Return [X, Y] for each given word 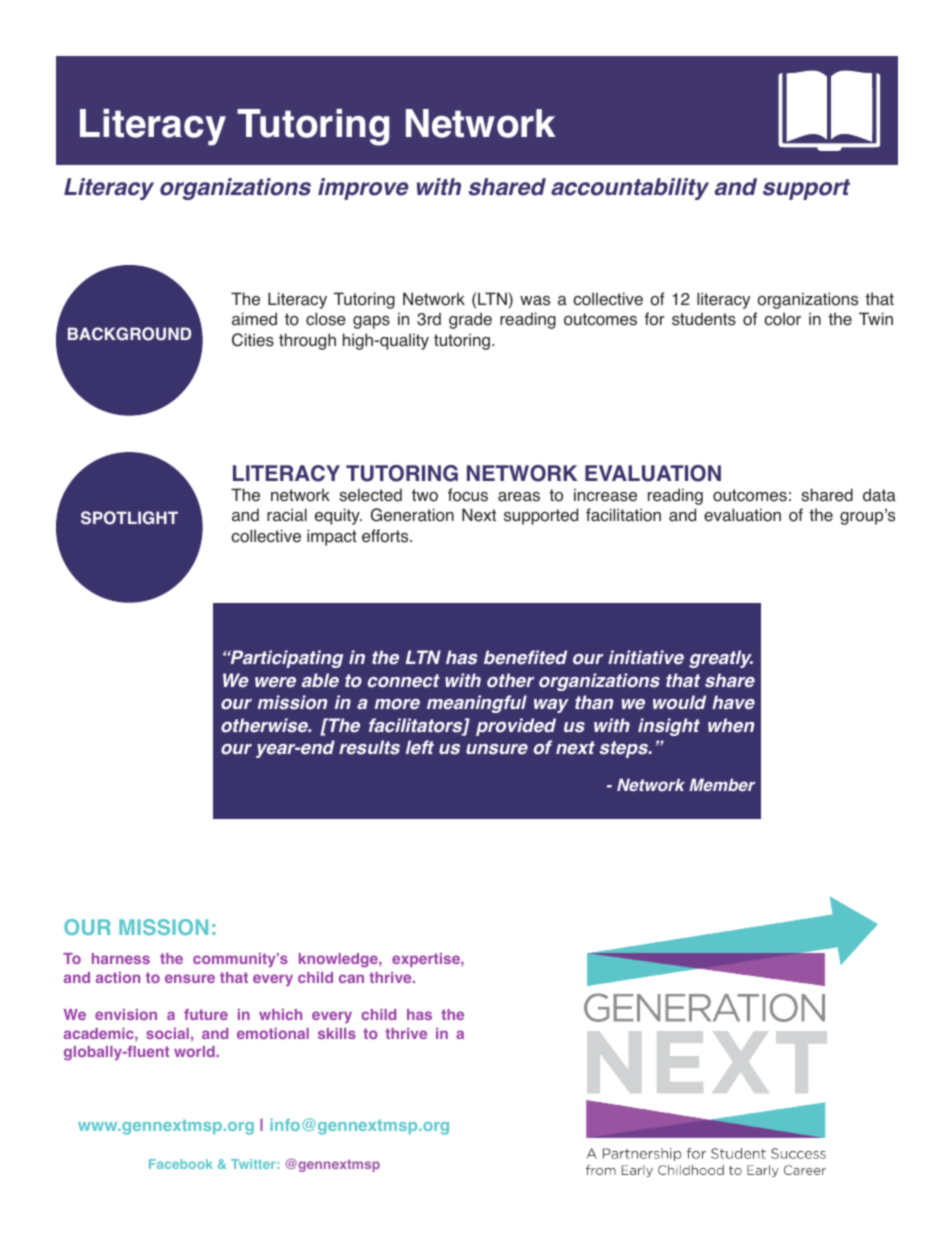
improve [363, 189]
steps [625, 749]
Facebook [181, 1164]
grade [470, 320]
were [275, 682]
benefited [525, 657]
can [351, 978]
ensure [190, 978]
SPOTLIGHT [129, 518]
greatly [721, 659]
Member [722, 785]
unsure [497, 749]
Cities [253, 340]
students [704, 319]
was [535, 301]
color [782, 319]
